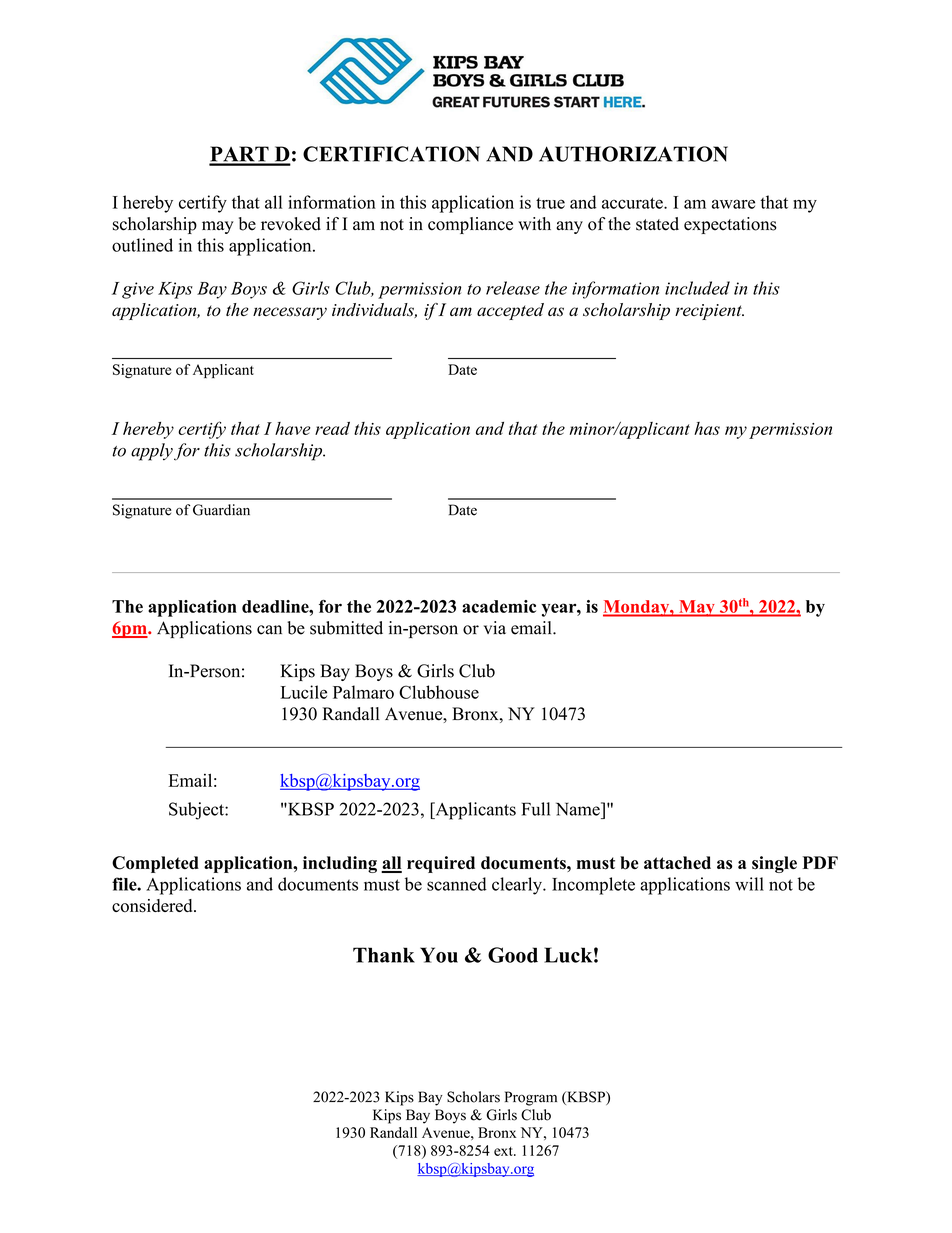  I want to click on academic, so click(499, 606).
